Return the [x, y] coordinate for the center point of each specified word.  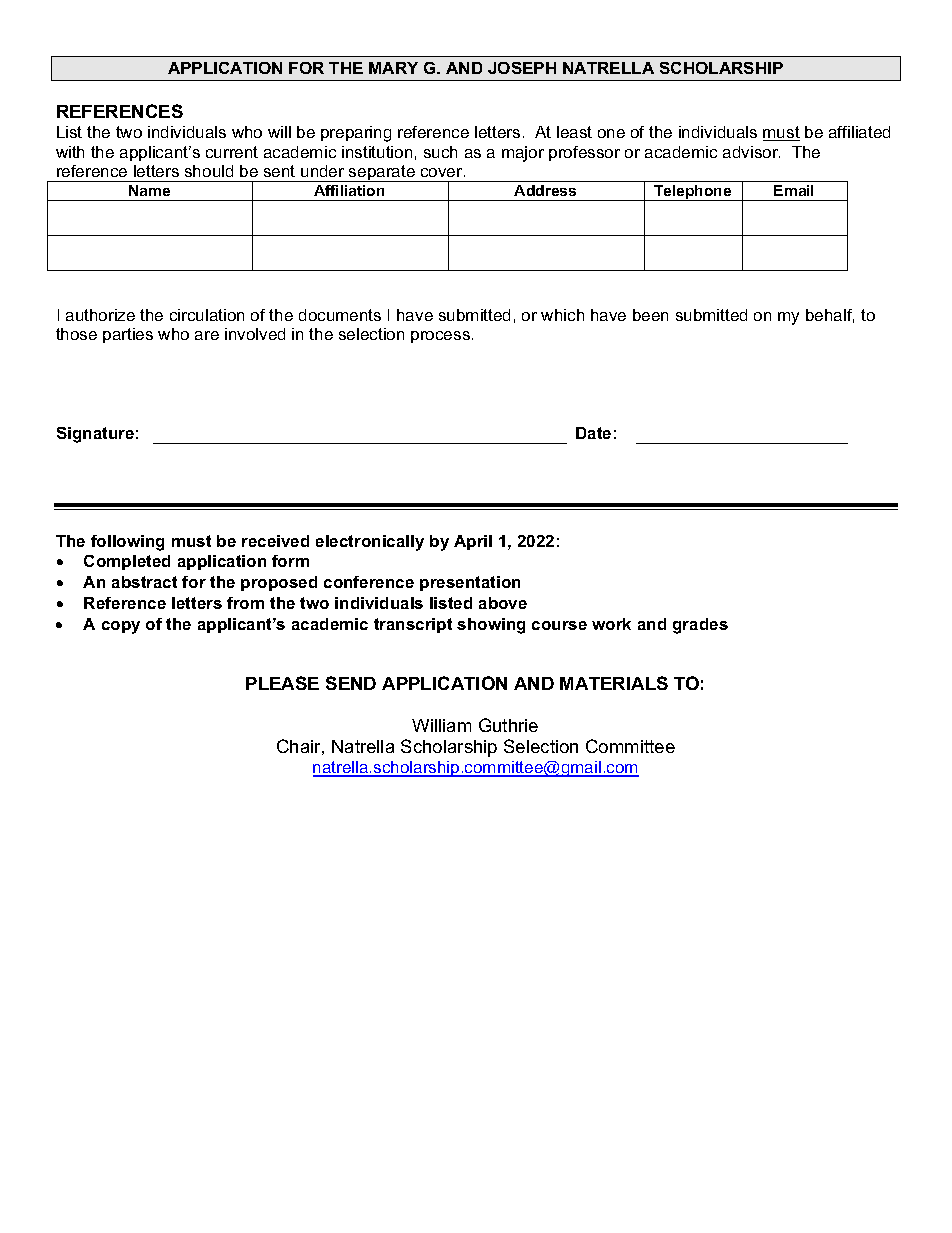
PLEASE [282, 683]
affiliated [859, 132]
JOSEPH [522, 68]
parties [128, 335]
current [232, 152]
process [440, 337]
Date [593, 433]
